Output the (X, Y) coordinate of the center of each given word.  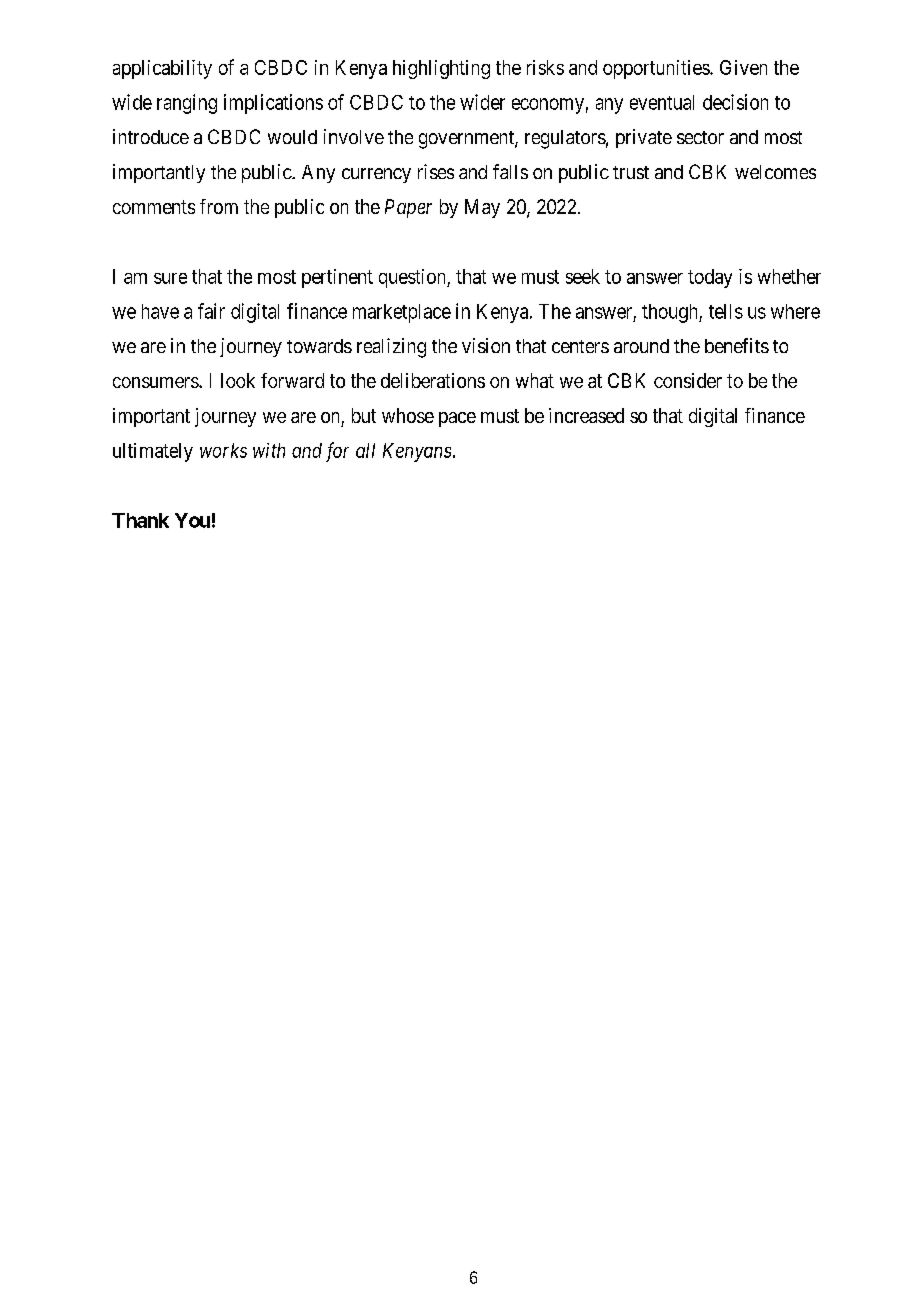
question (413, 278)
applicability (162, 69)
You (192, 520)
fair (211, 311)
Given (743, 67)
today (710, 278)
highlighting (441, 69)
